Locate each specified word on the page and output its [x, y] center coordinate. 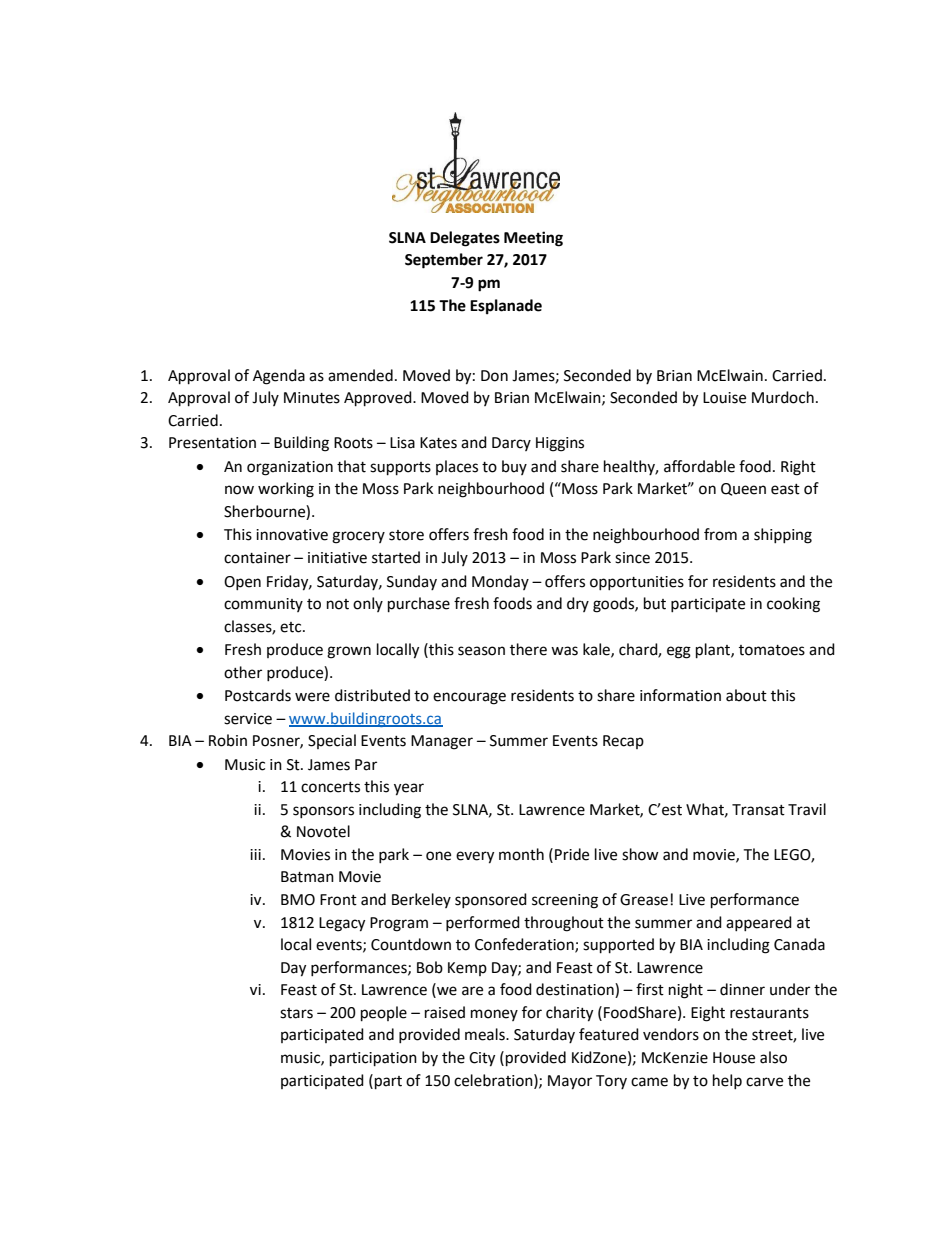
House [734, 1058]
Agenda [279, 377]
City [482, 1059]
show [640, 854]
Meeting [533, 239]
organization [290, 468]
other [243, 672]
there [528, 649]
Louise [724, 398]
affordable [699, 466]
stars [296, 1013]
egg [679, 652]
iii [255, 854]
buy [514, 467]
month [521, 854]
